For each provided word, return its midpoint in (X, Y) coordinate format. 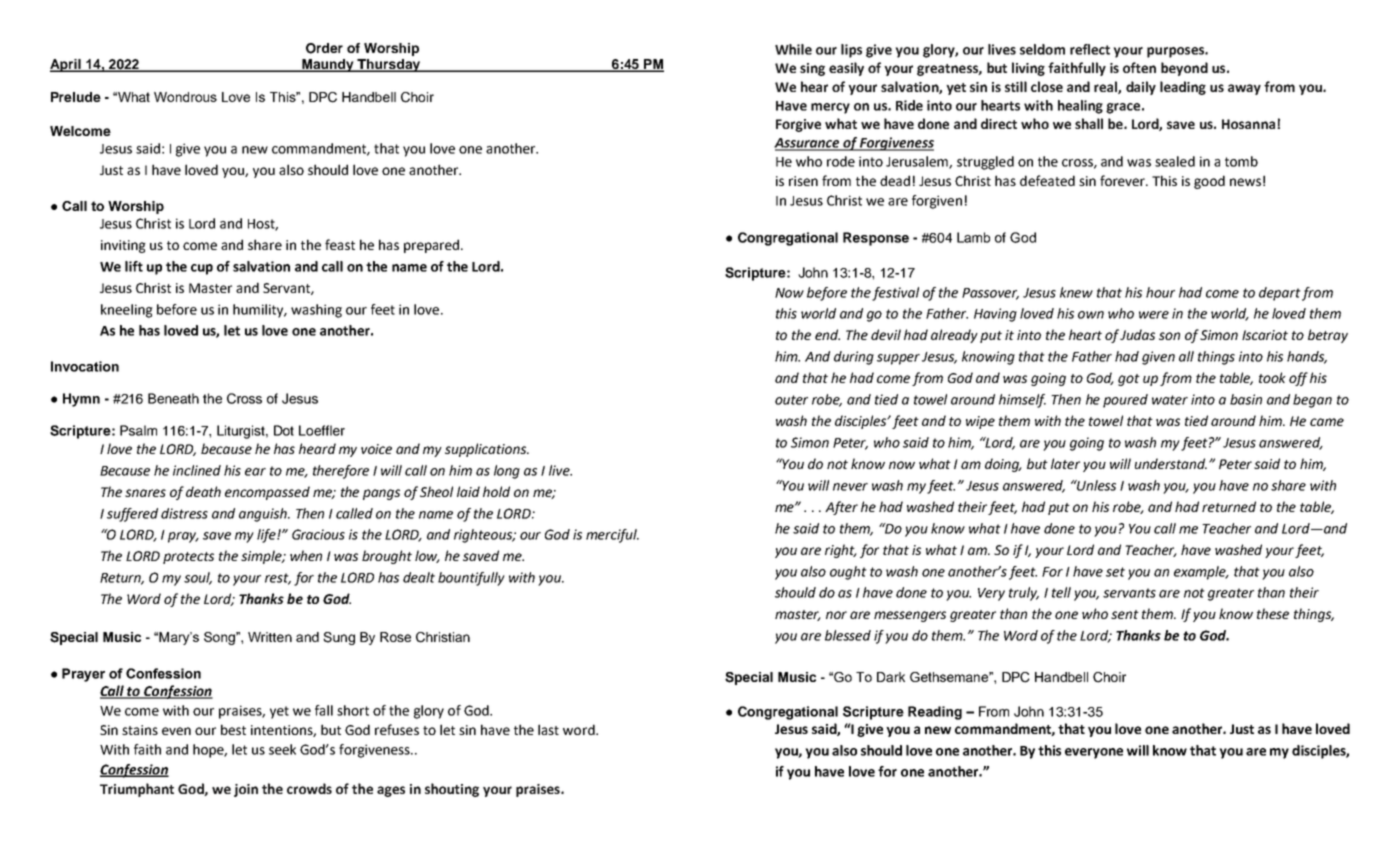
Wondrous (185, 97)
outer (791, 400)
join (246, 790)
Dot (284, 430)
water (1170, 400)
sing (812, 69)
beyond (1184, 69)
